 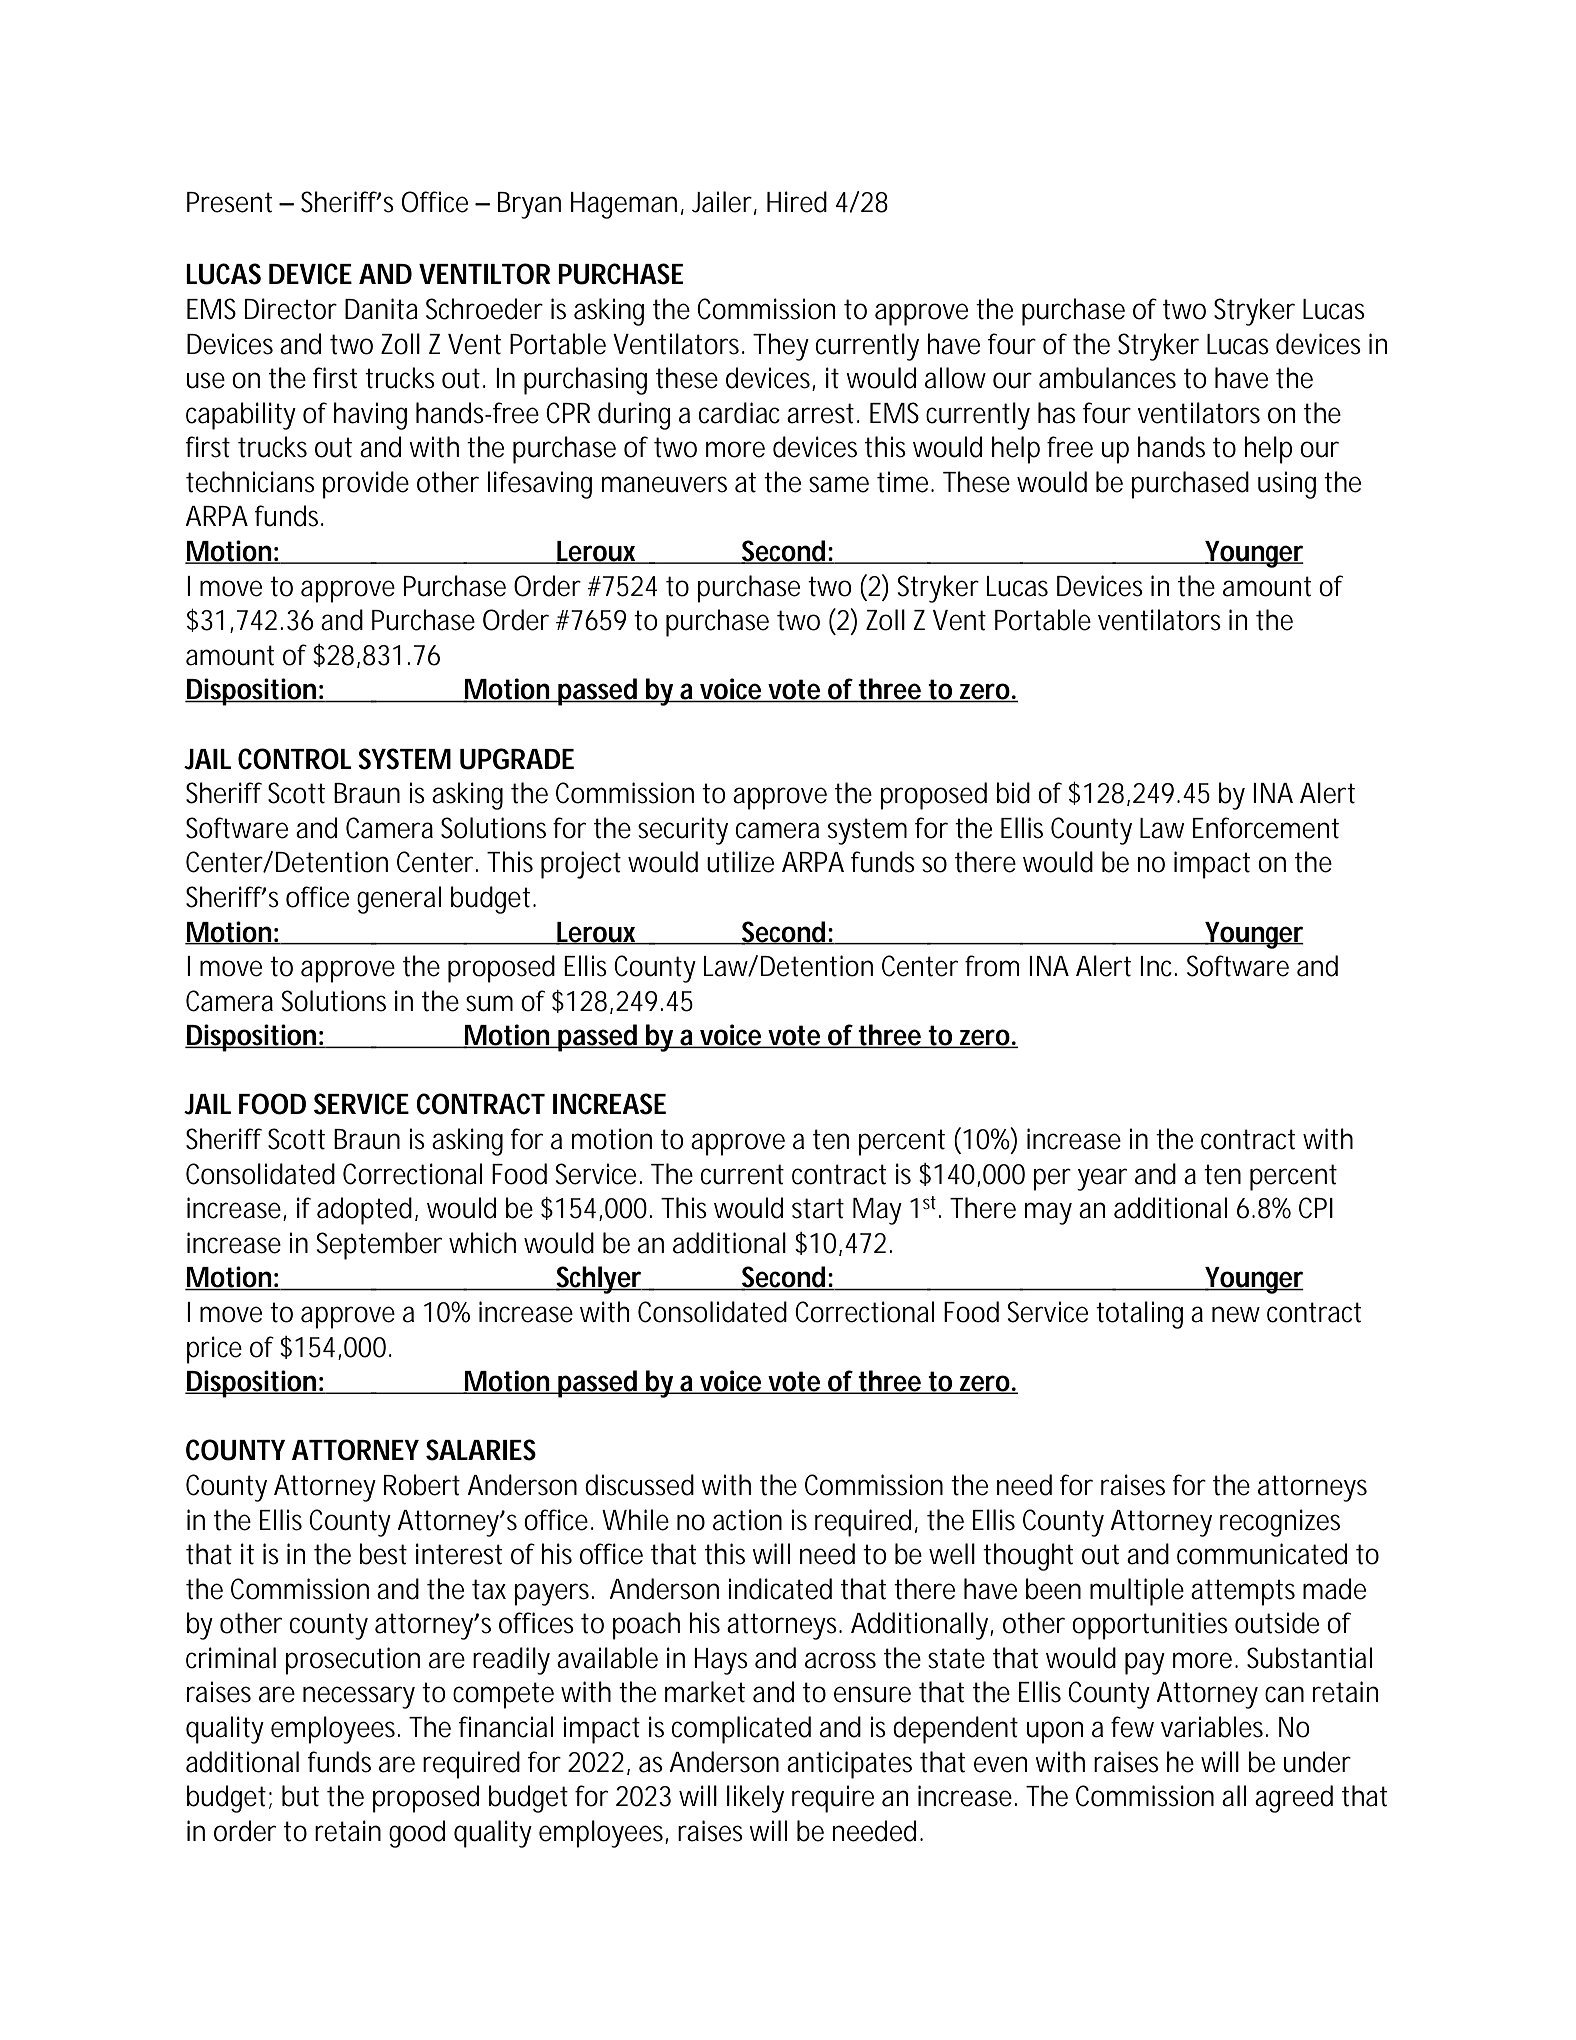 I want to click on using, so click(x=1287, y=485).
